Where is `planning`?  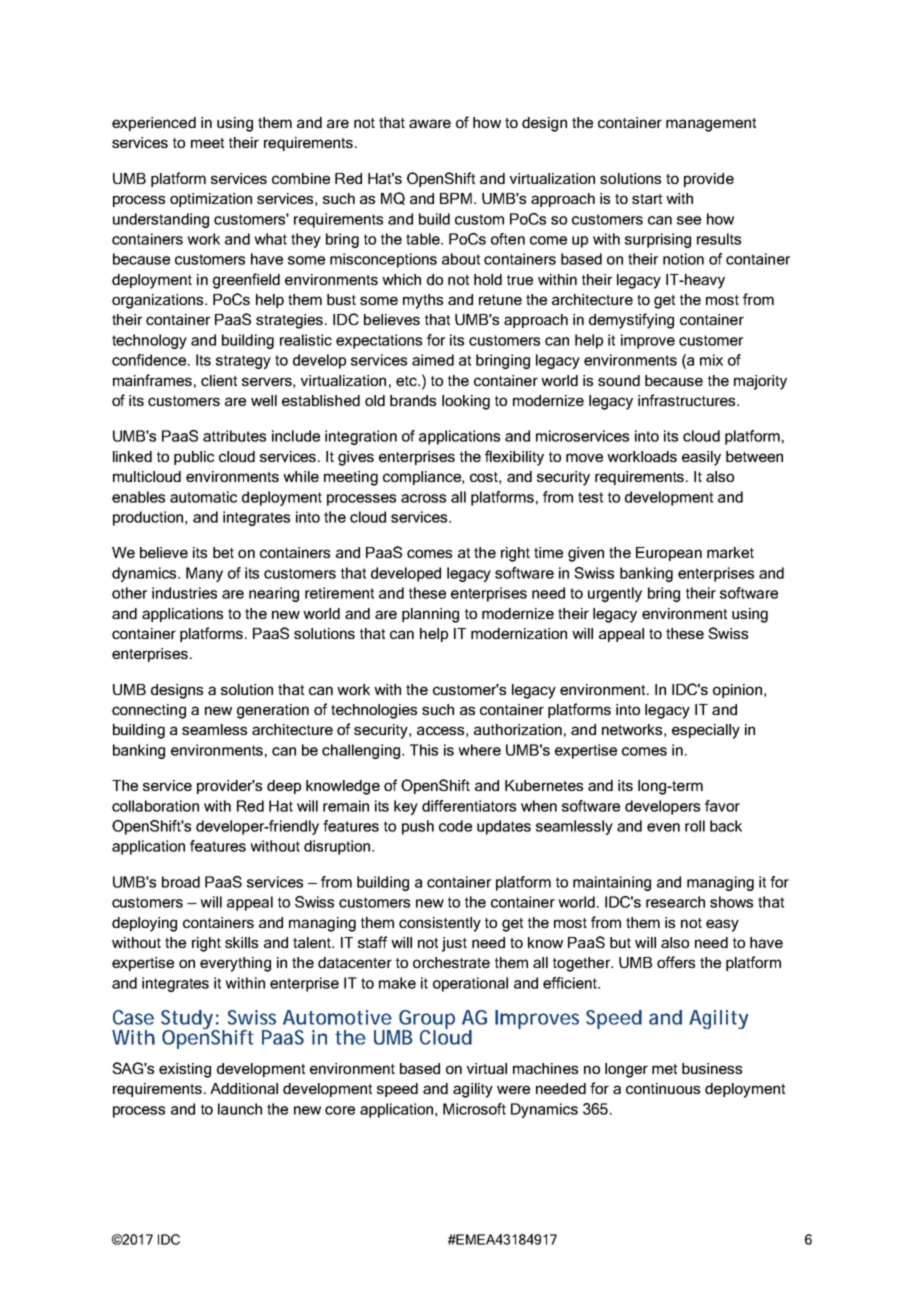 planning is located at coordinates (430, 615).
